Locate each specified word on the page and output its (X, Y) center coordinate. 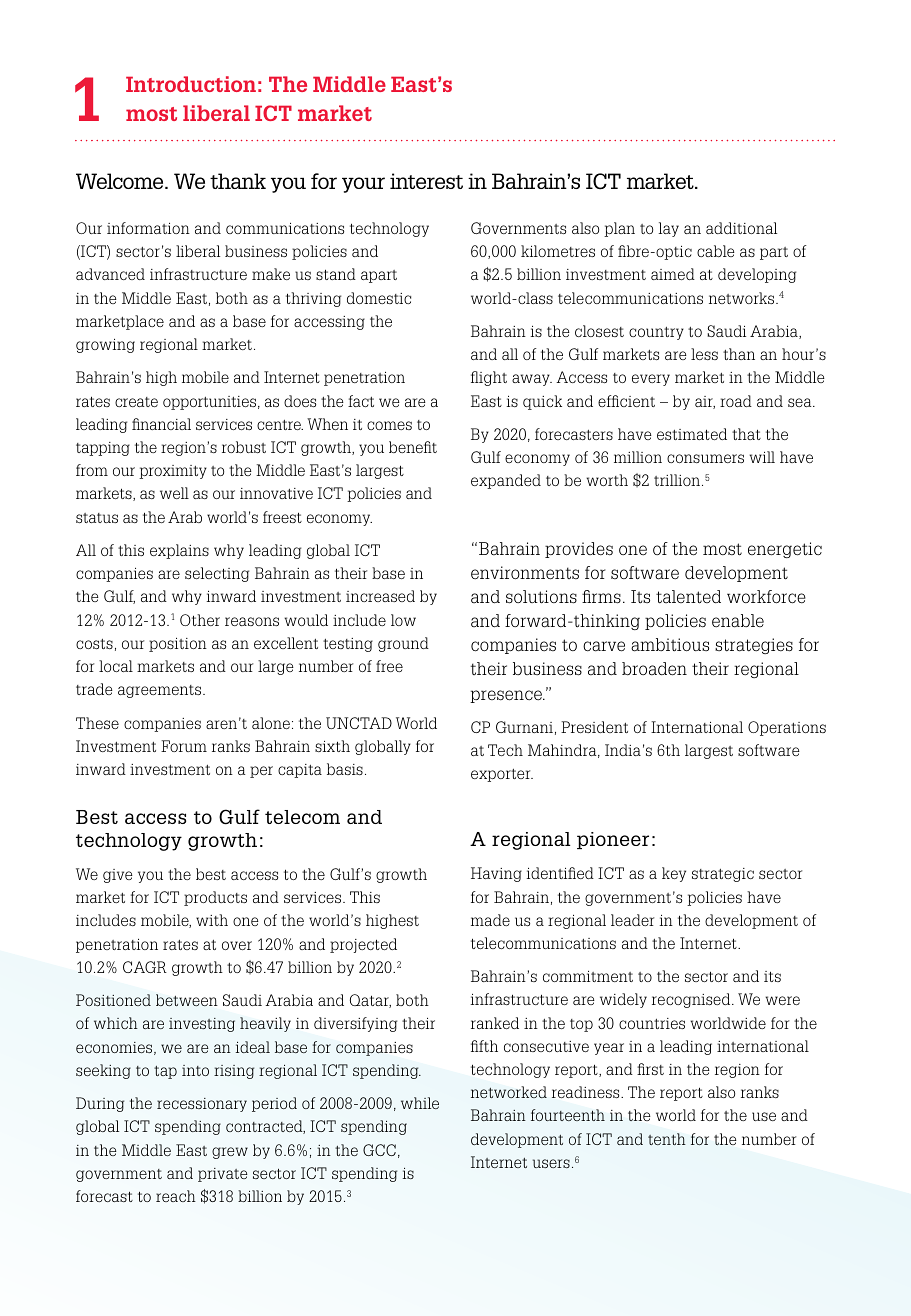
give (118, 876)
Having (496, 874)
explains (179, 551)
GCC (379, 1150)
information (148, 228)
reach (176, 1196)
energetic (785, 550)
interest (426, 181)
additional (741, 228)
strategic (723, 875)
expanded (506, 481)
